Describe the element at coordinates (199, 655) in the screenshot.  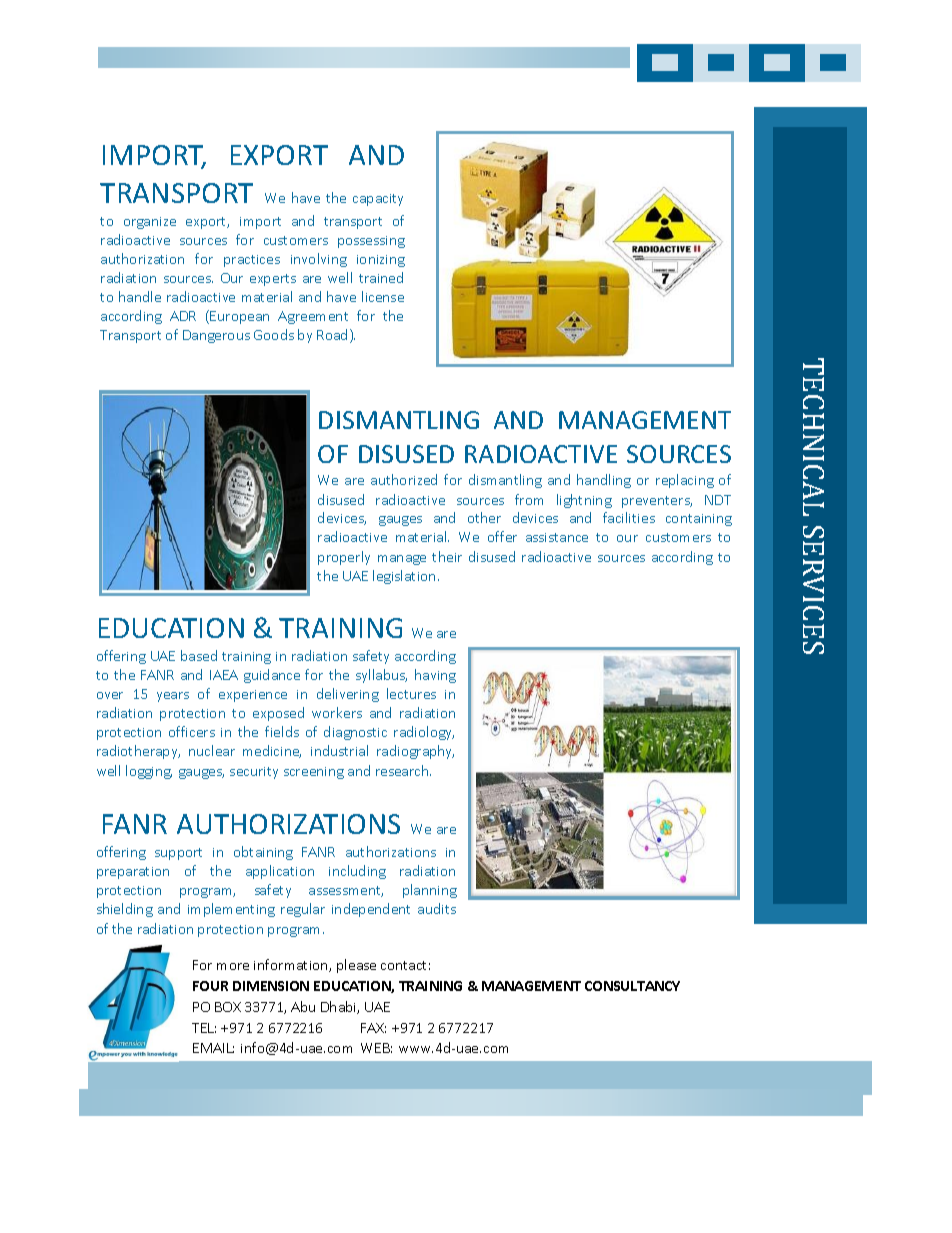
I see `based` at that location.
